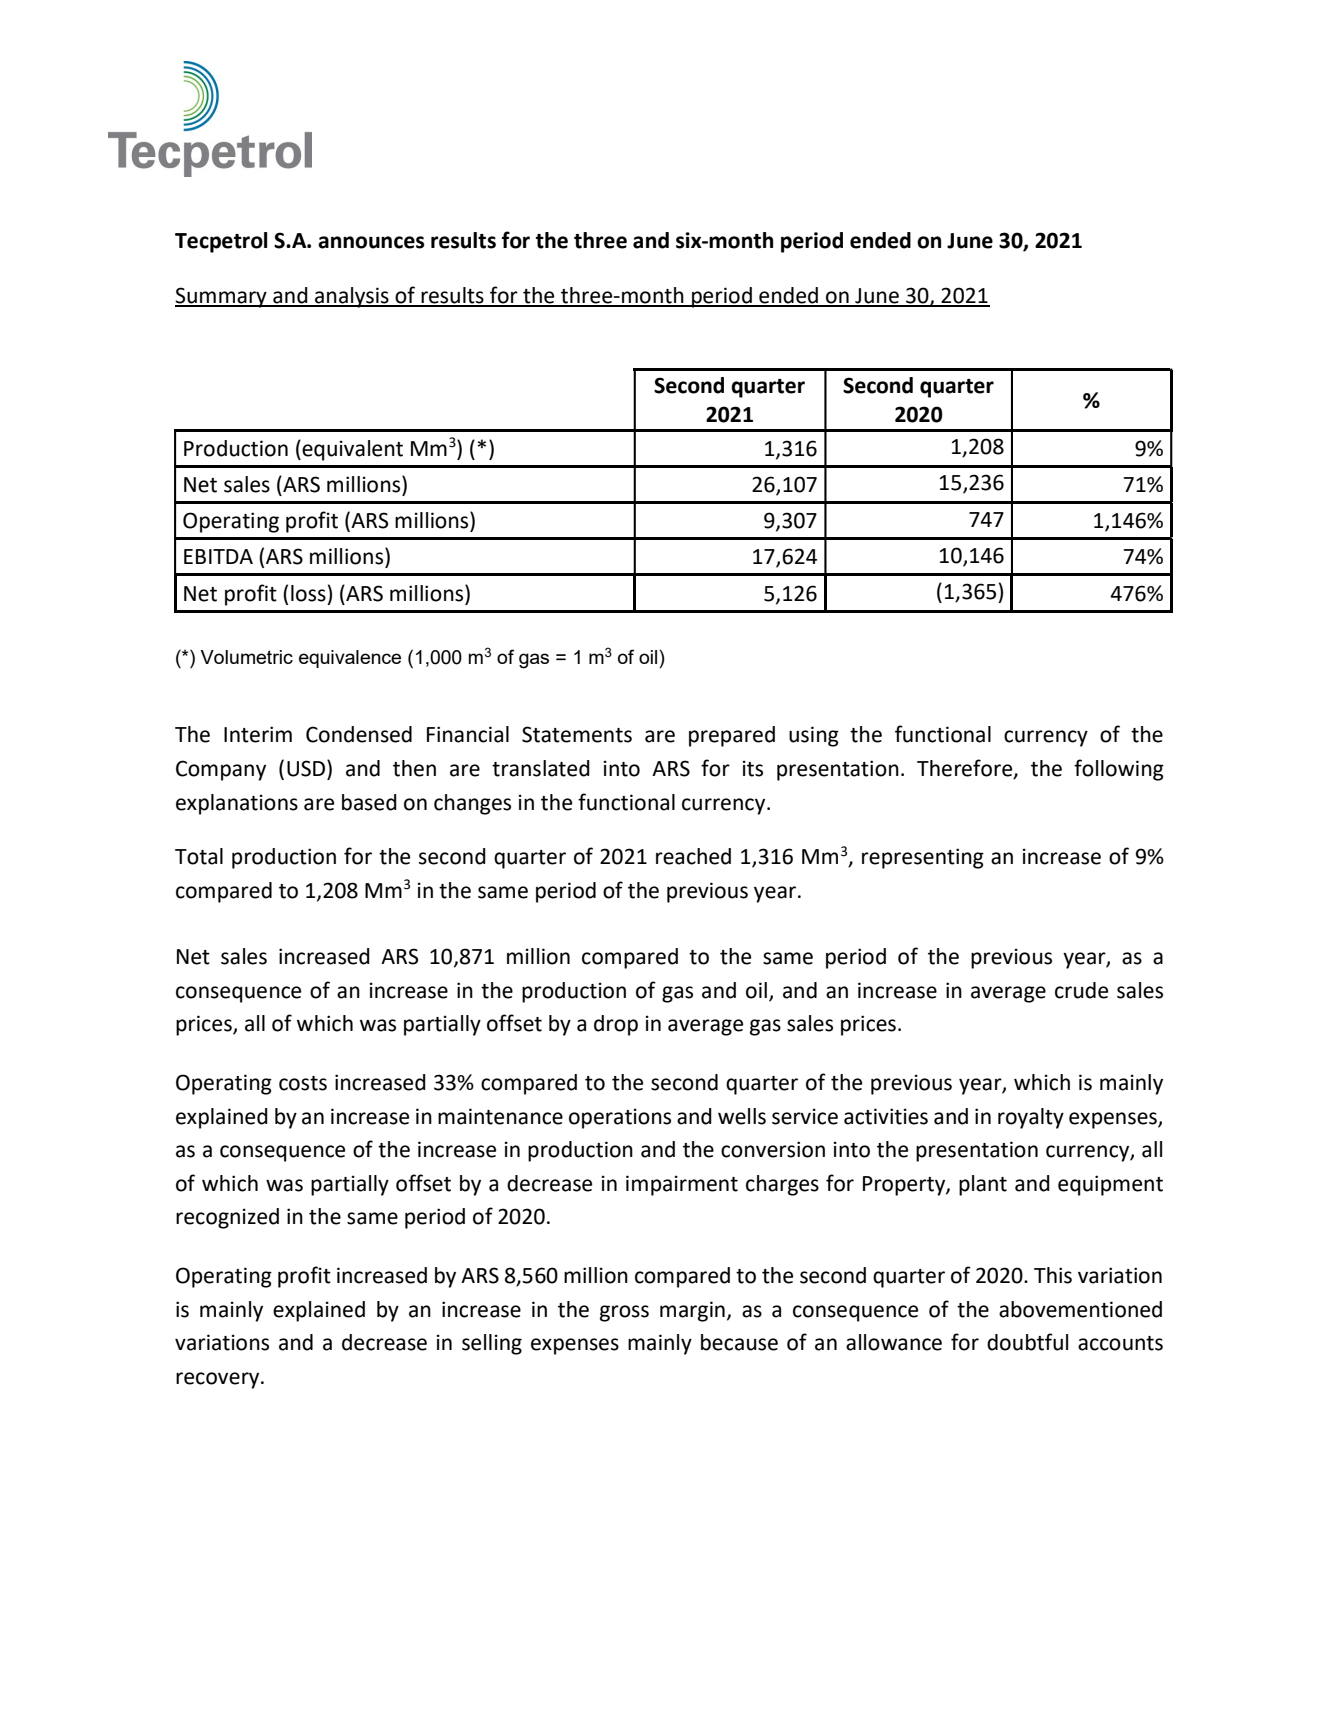 Image resolution: width=1323 pixels, height=1712 pixels. Describe the element at coordinates (369, 802) in the screenshot. I see `based` at that location.
